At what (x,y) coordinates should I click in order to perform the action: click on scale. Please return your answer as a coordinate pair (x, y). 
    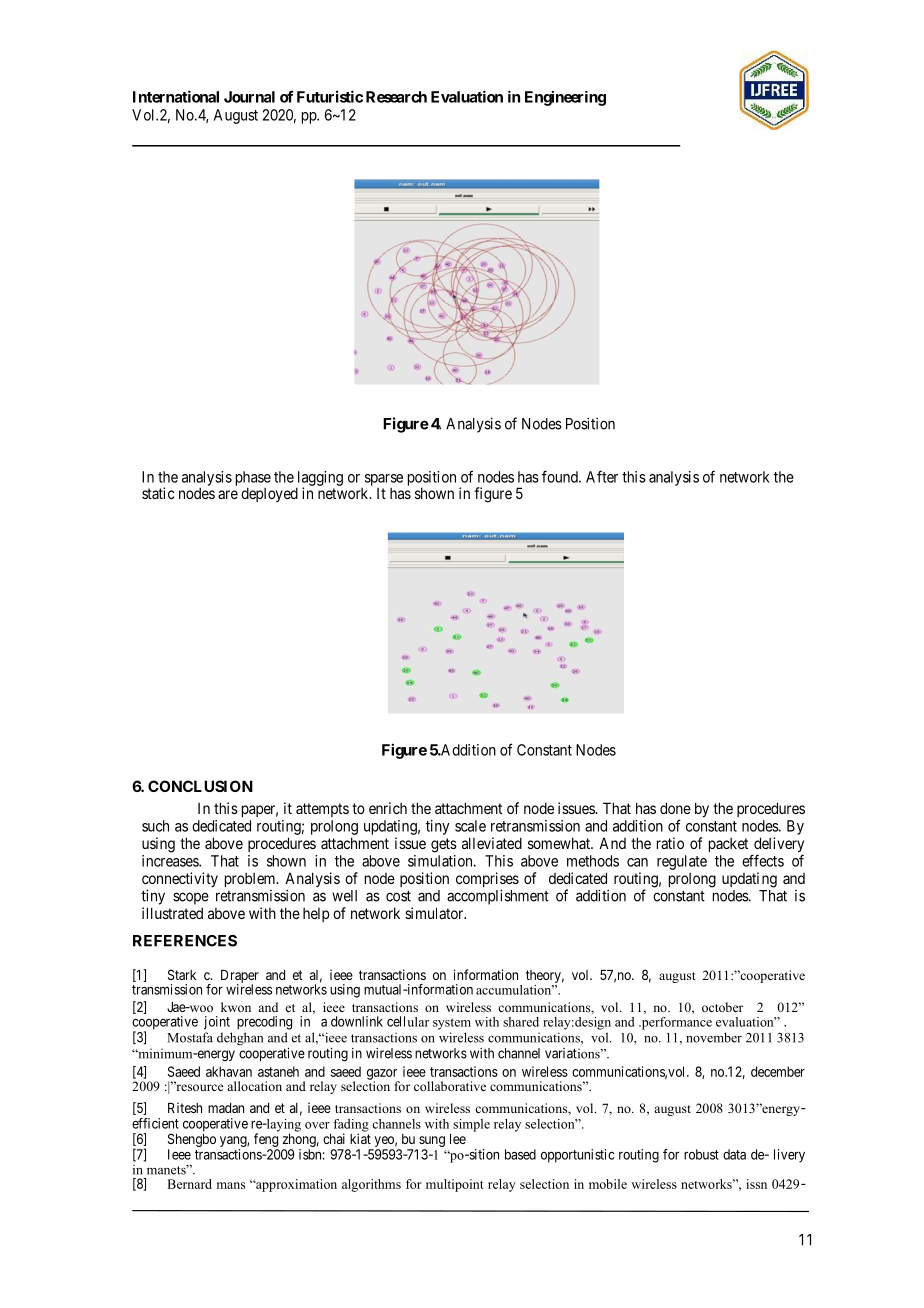
    Looking at the image, I should click on (470, 826).
